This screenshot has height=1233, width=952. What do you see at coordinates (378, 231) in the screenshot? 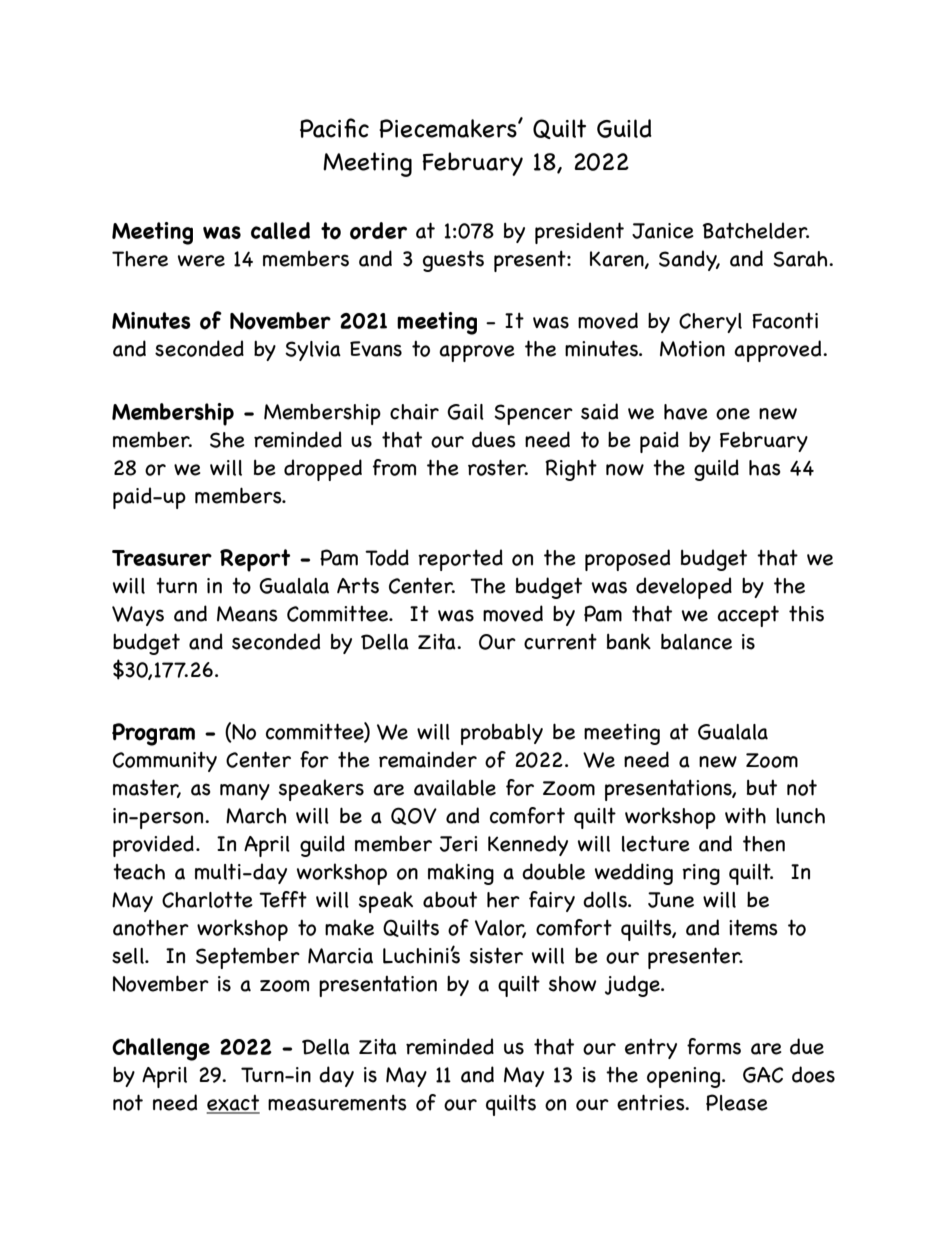
I see `order` at bounding box center [378, 231].
